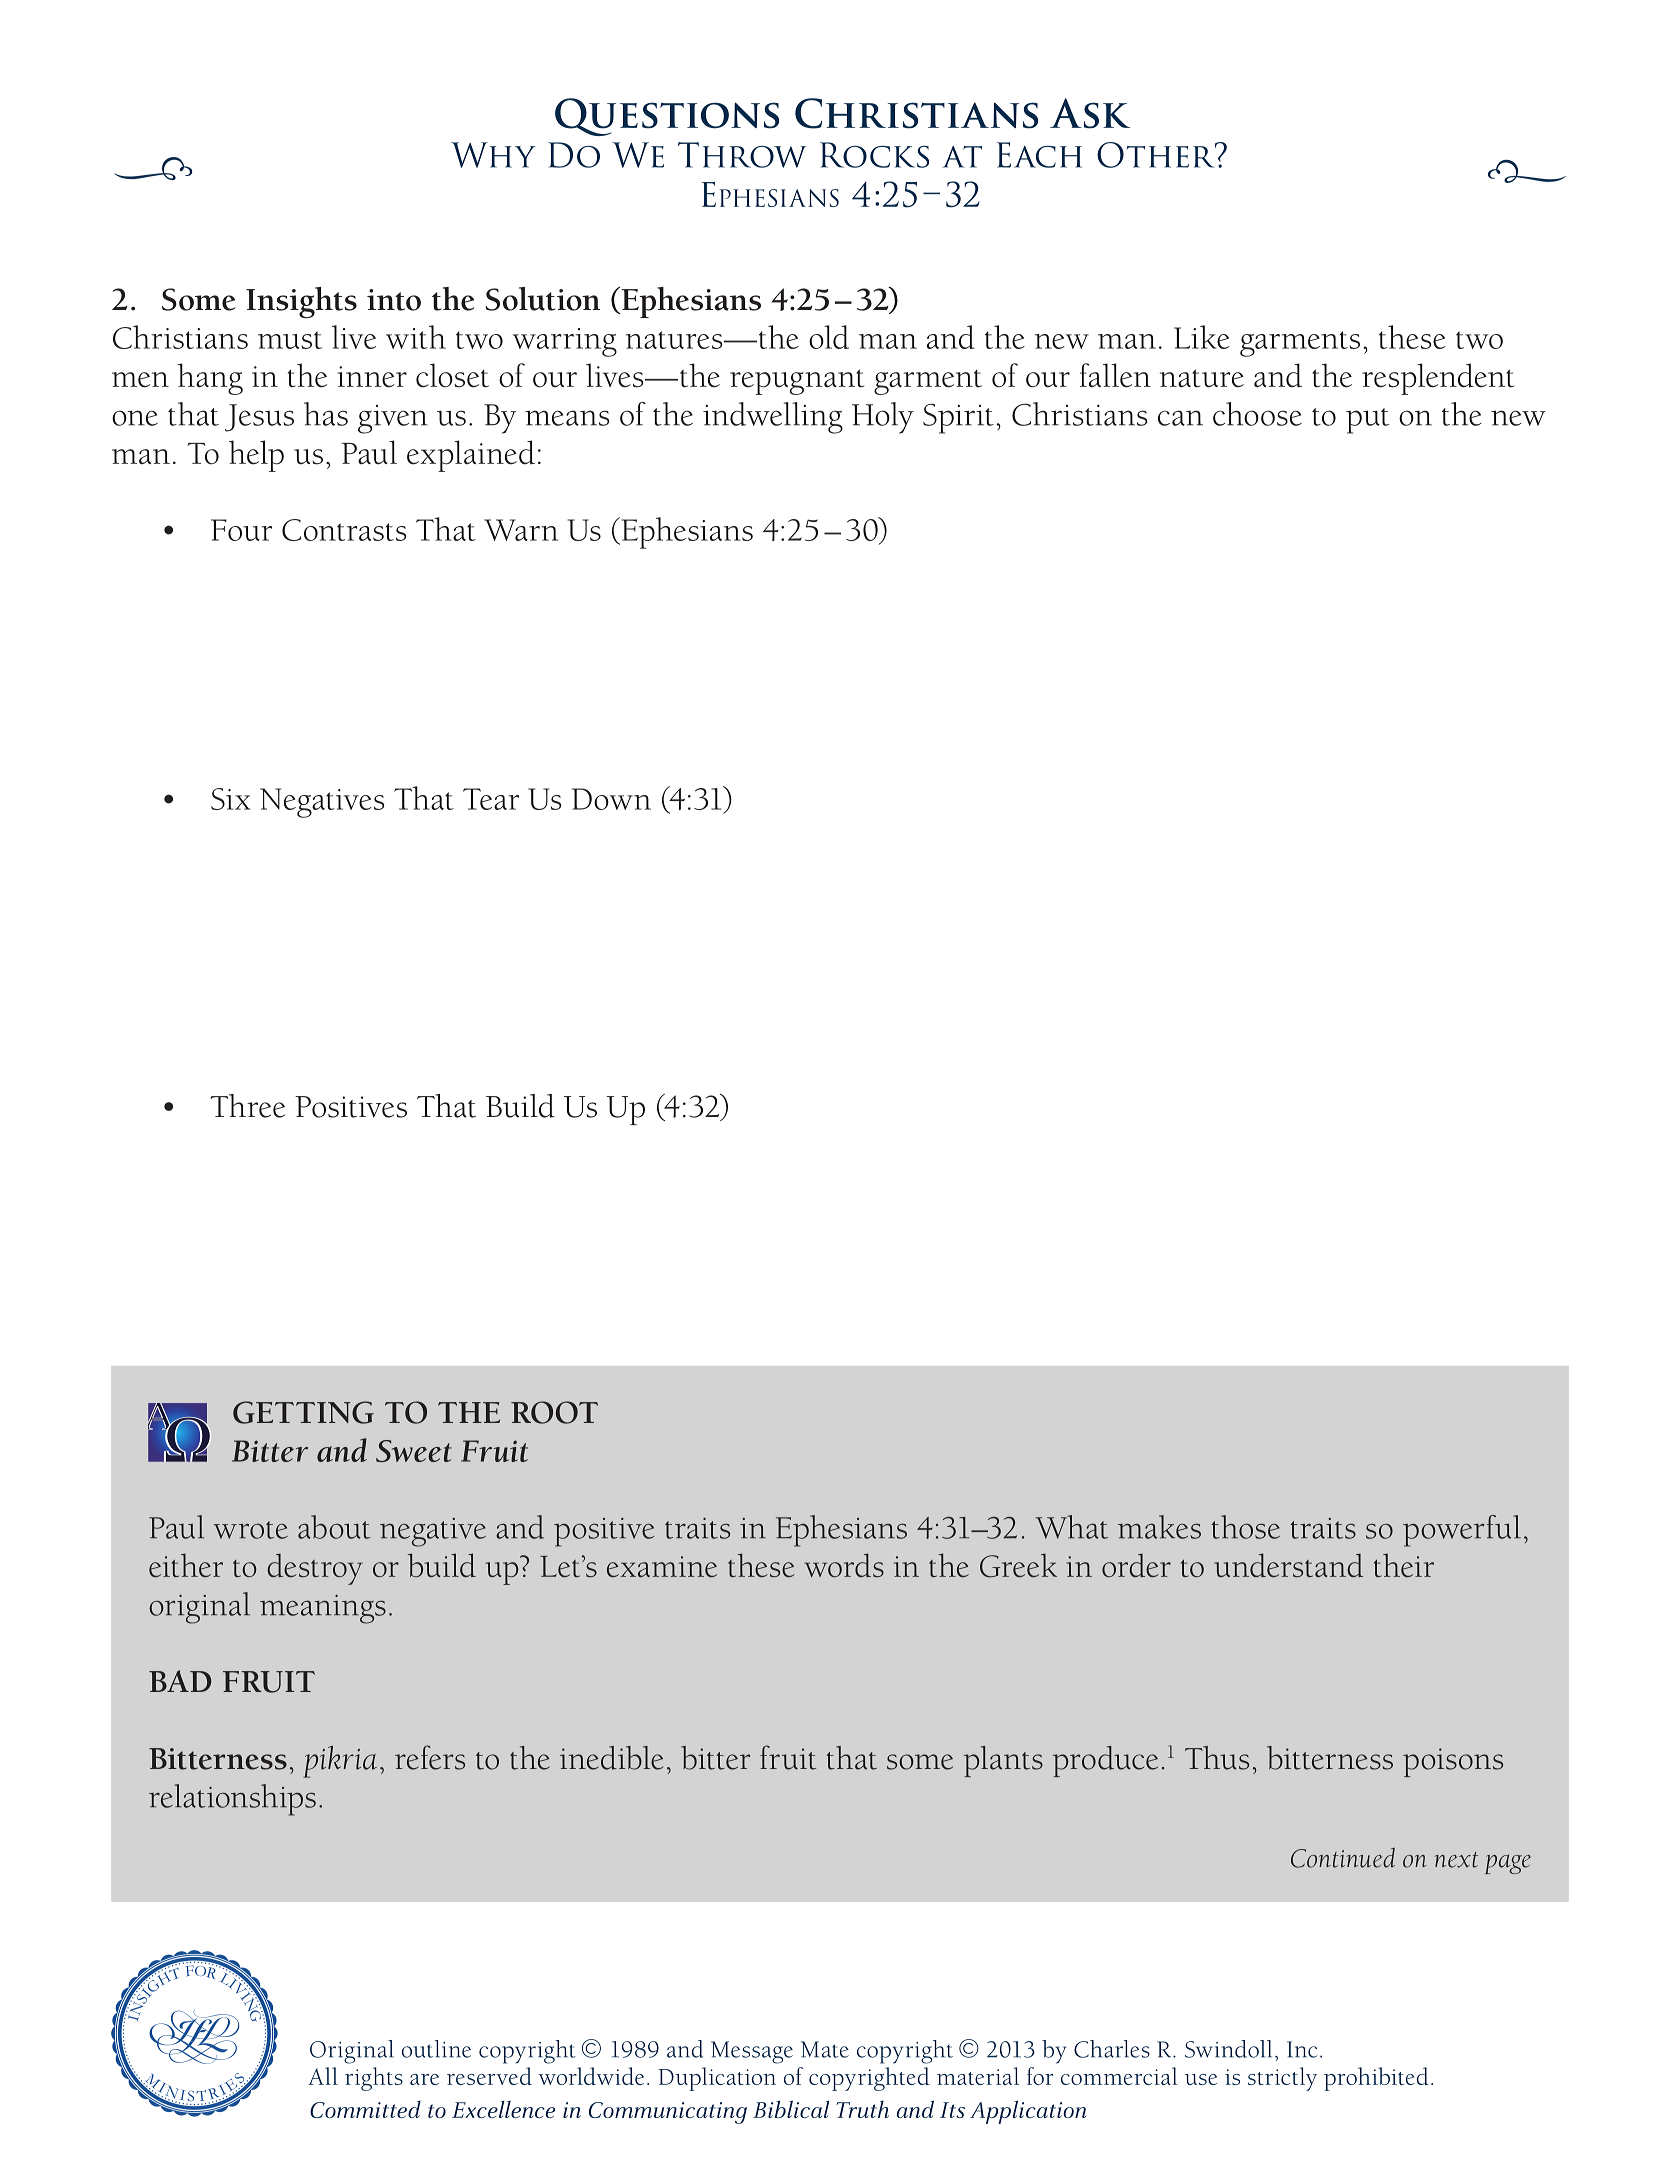 This image has height=2174, width=1680. What do you see at coordinates (344, 530) in the image?
I see `Contrasts` at bounding box center [344, 530].
